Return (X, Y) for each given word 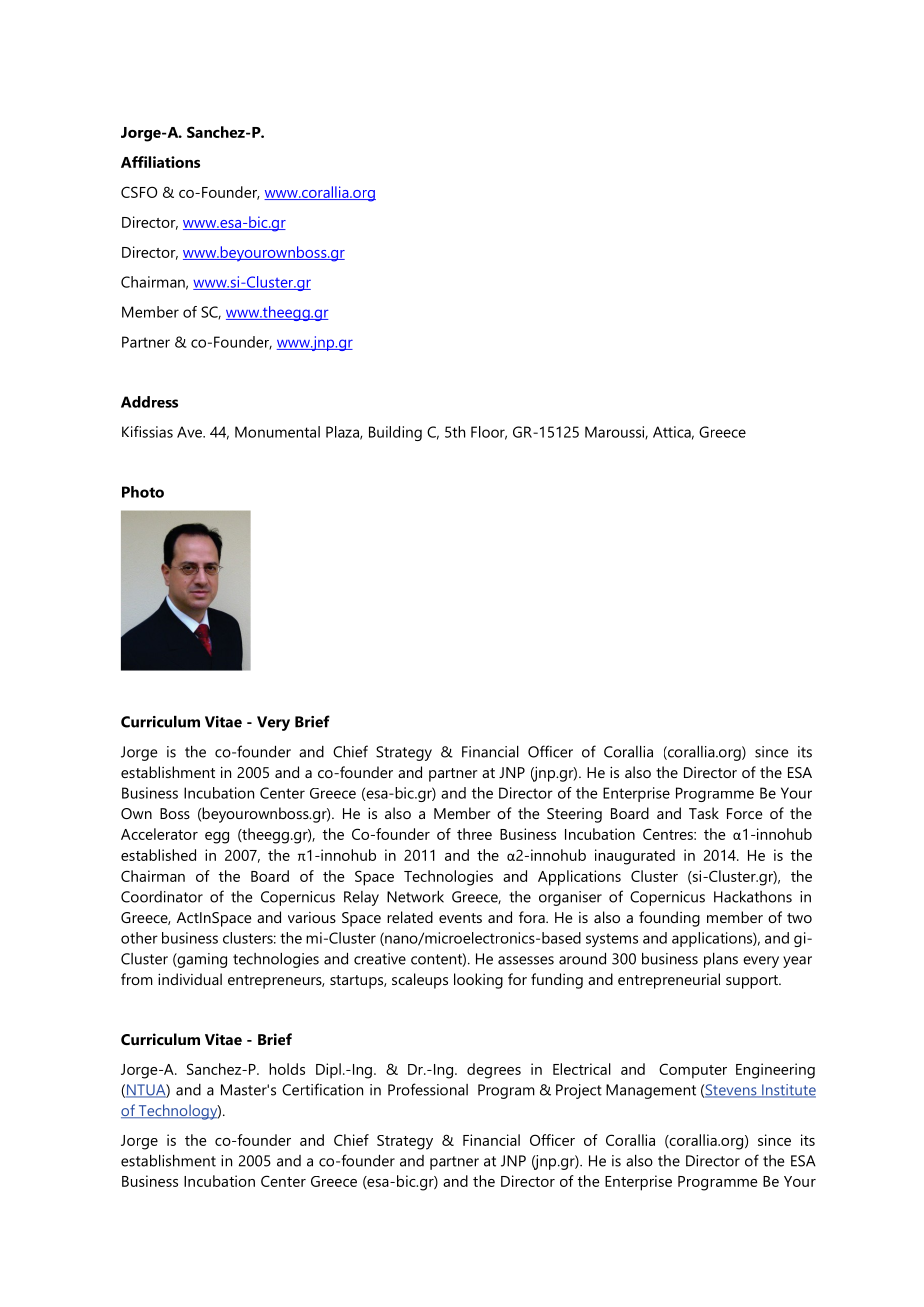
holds (287, 1069)
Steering (574, 815)
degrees (494, 1071)
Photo (143, 492)
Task (704, 813)
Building (395, 433)
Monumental (277, 432)
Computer (693, 1071)
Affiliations (160, 162)
